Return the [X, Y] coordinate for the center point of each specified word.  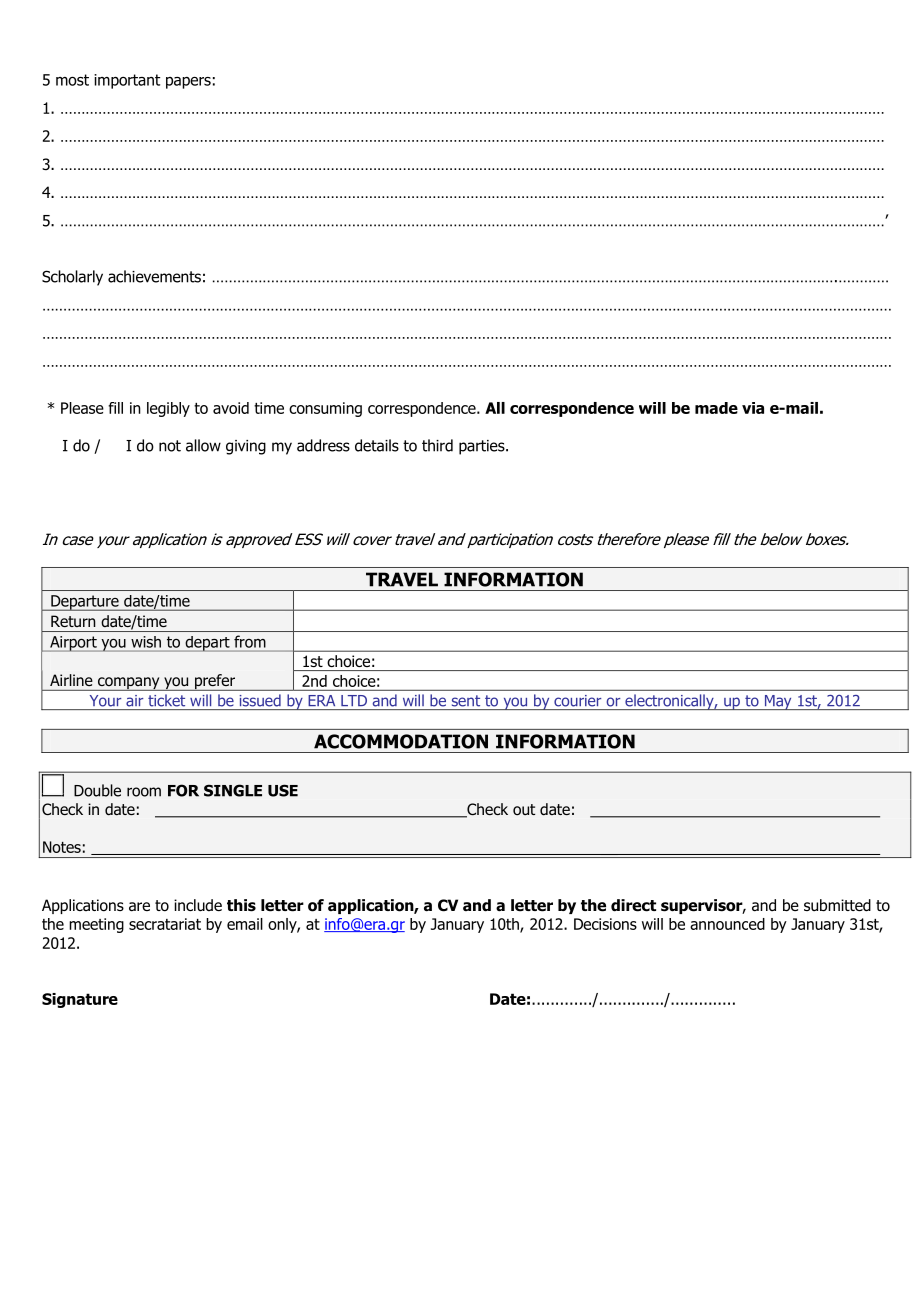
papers [188, 83]
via [753, 408]
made [716, 408]
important [127, 81]
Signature [80, 1000]
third [437, 445]
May [778, 702]
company [129, 684]
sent [466, 701]
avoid [231, 408]
